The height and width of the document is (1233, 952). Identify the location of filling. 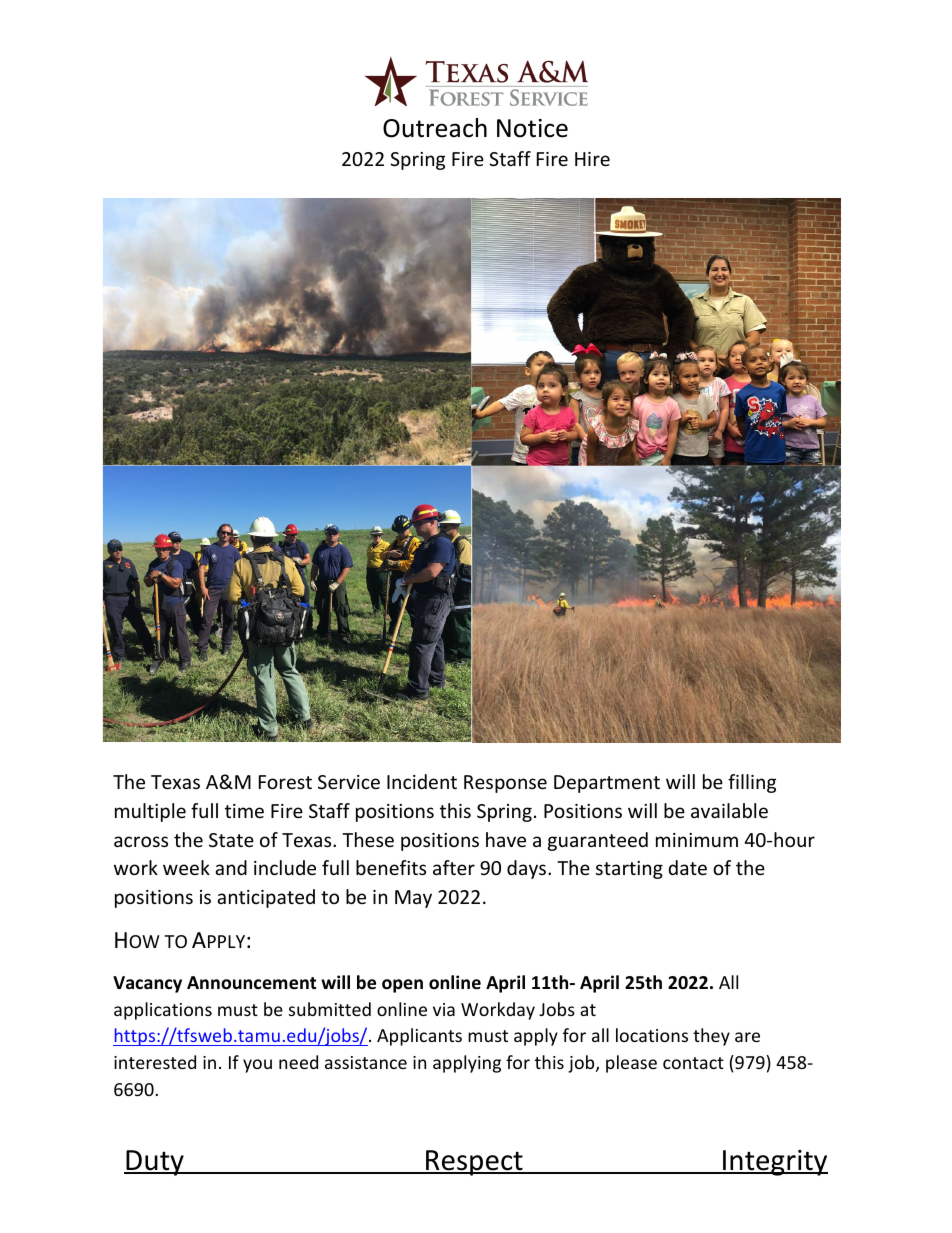
(752, 783).
